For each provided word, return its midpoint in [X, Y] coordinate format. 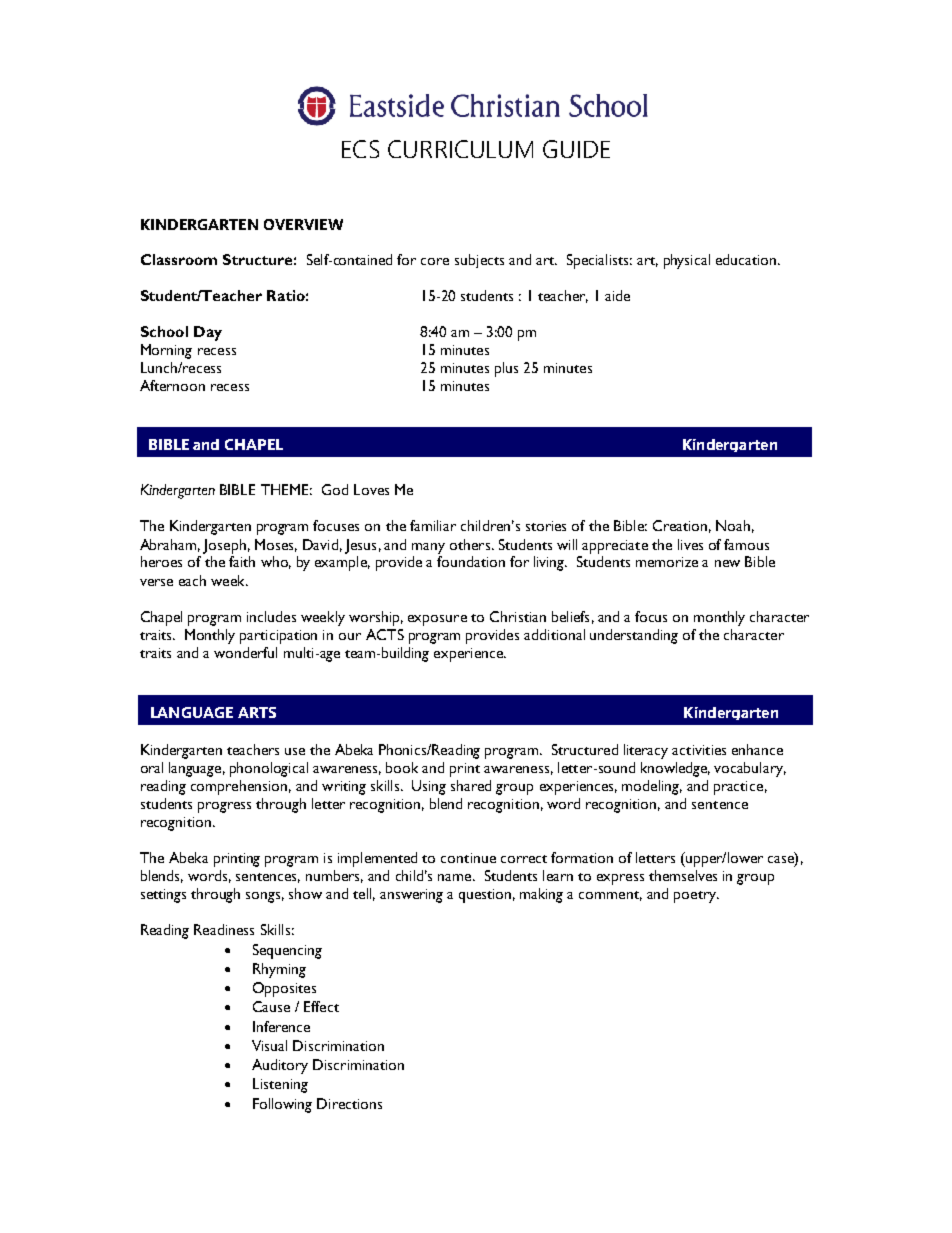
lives [690, 544]
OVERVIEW [303, 224]
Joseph [224, 546]
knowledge [675, 769]
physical [687, 261]
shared [471, 785]
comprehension [239, 787]
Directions [349, 1103]
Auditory [280, 1066]
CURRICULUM [460, 149]
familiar [433, 525]
